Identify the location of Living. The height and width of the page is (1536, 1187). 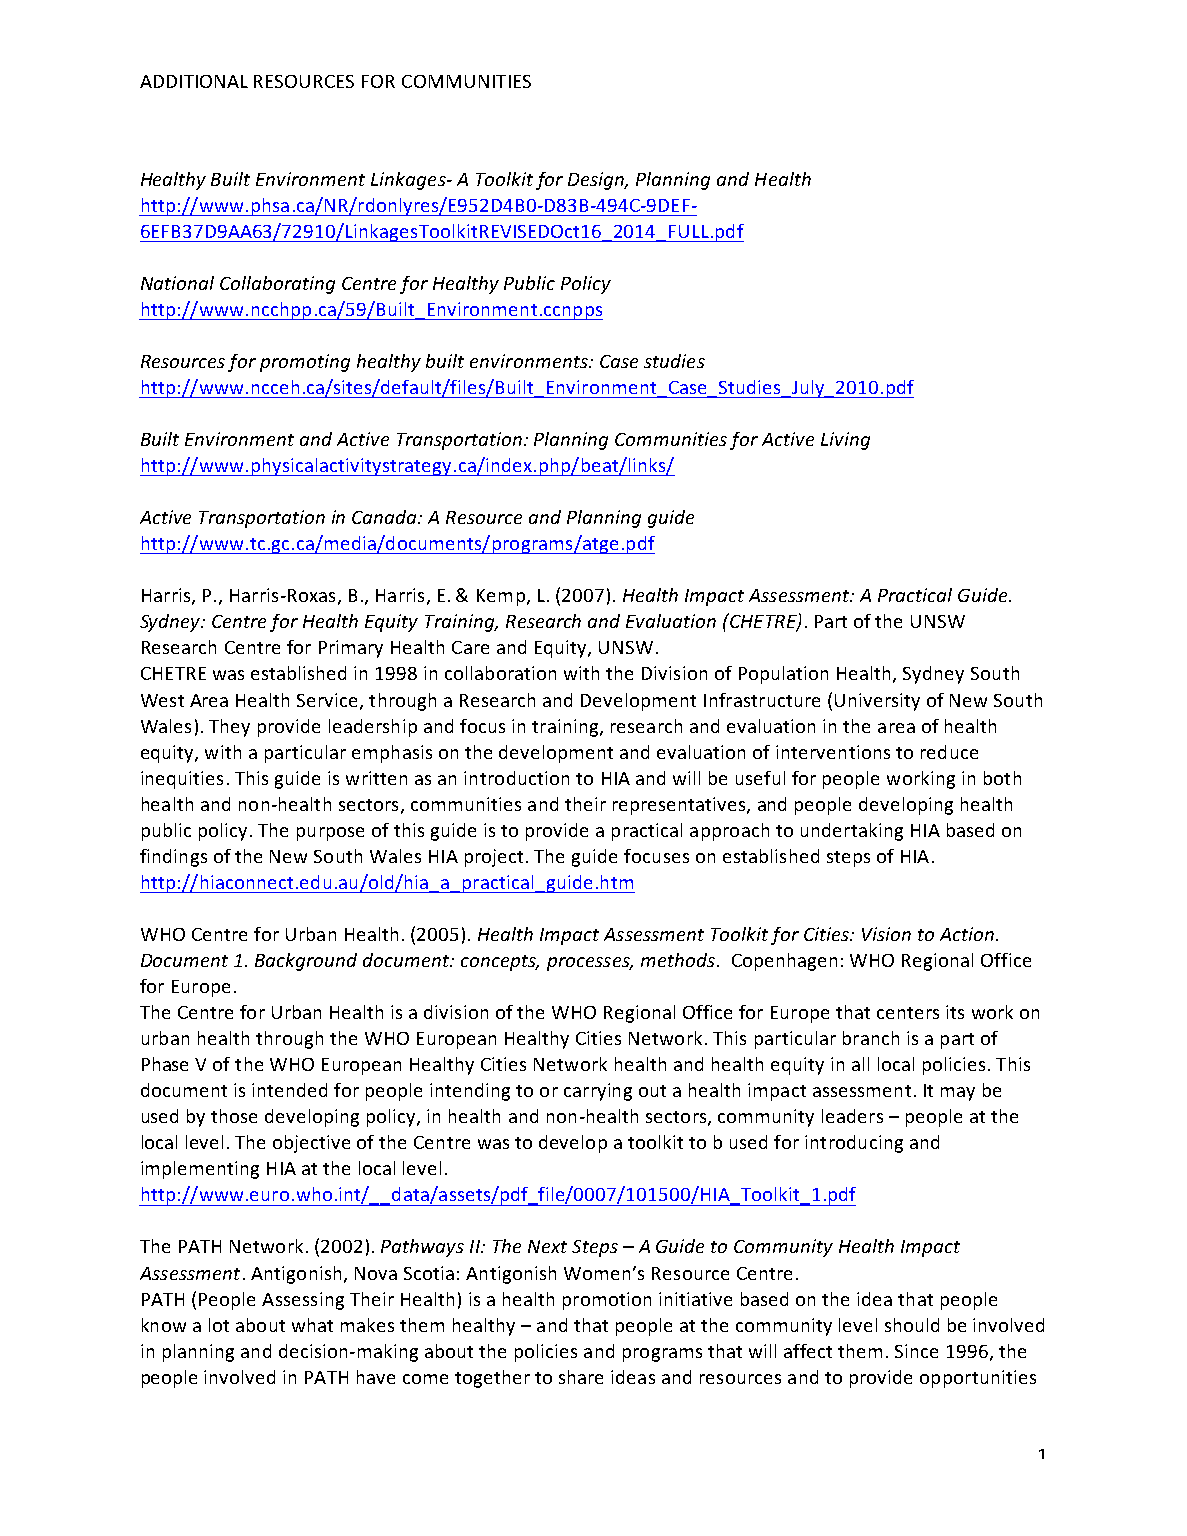
(845, 441).
